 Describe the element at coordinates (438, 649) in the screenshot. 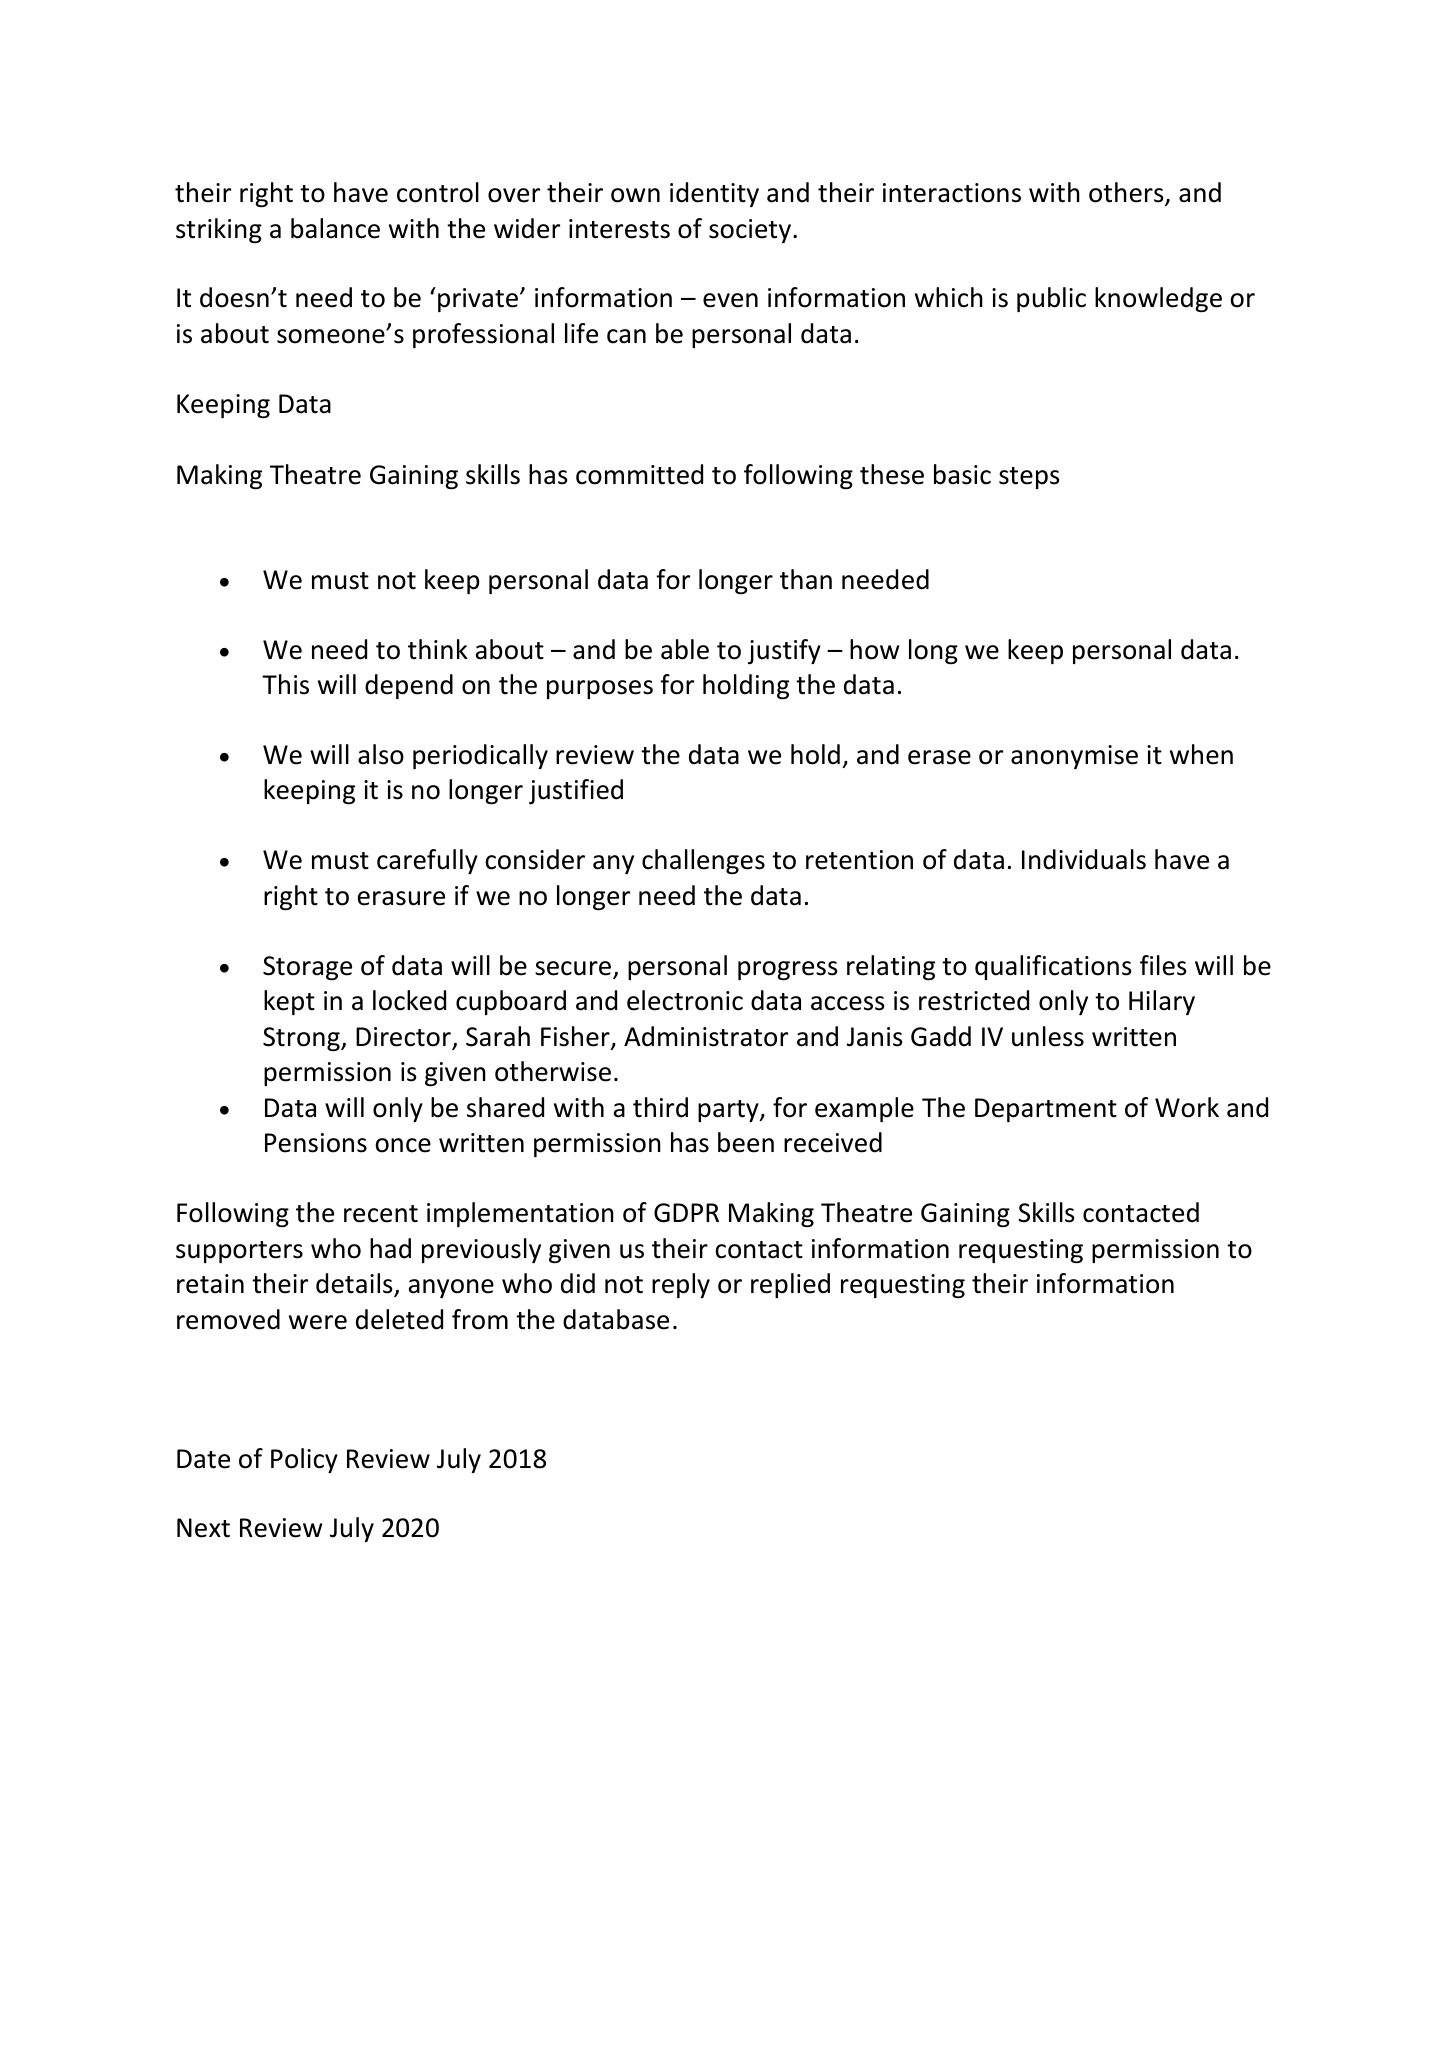

I see `think` at that location.
